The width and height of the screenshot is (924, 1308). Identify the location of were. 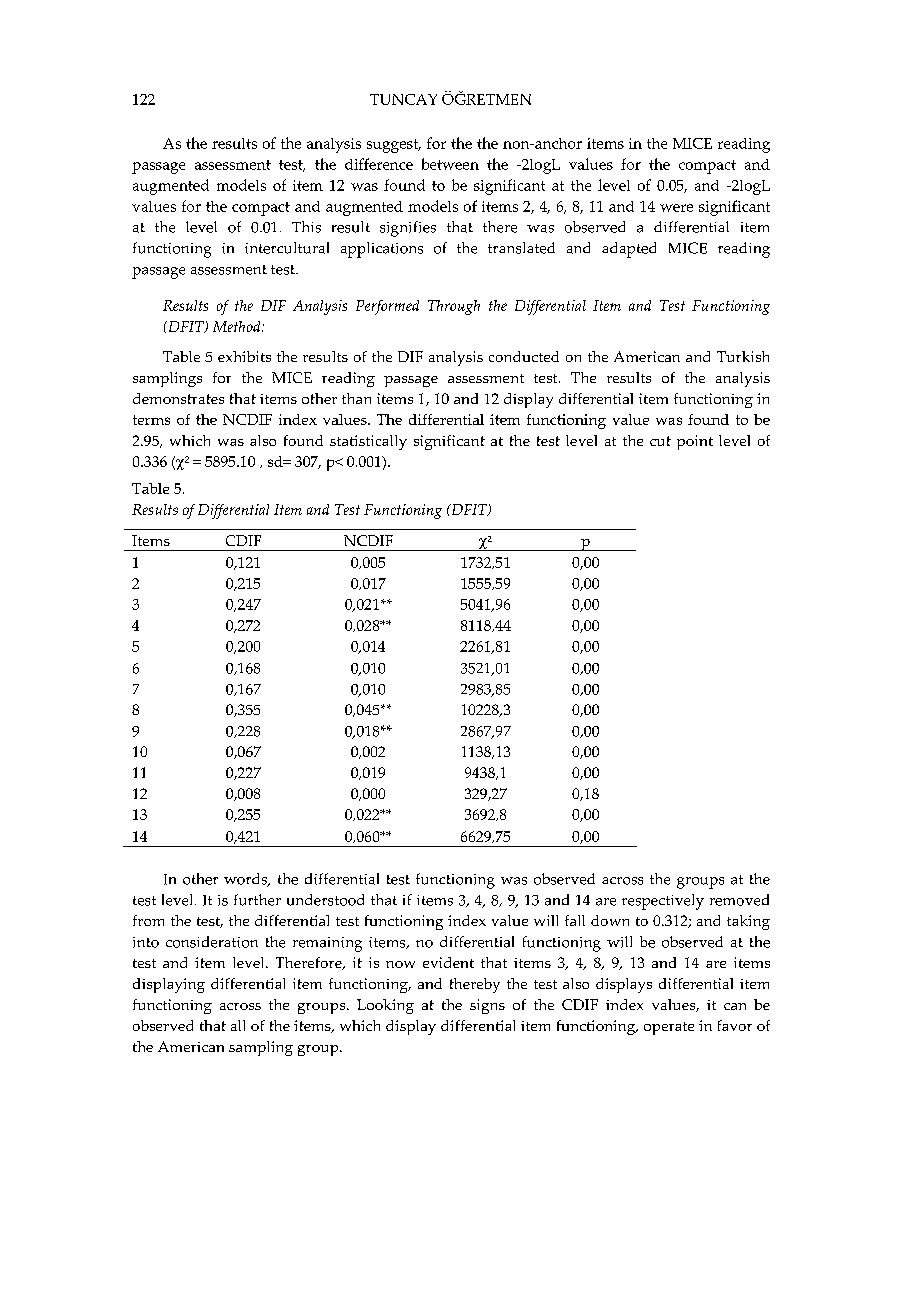
(676, 208).
